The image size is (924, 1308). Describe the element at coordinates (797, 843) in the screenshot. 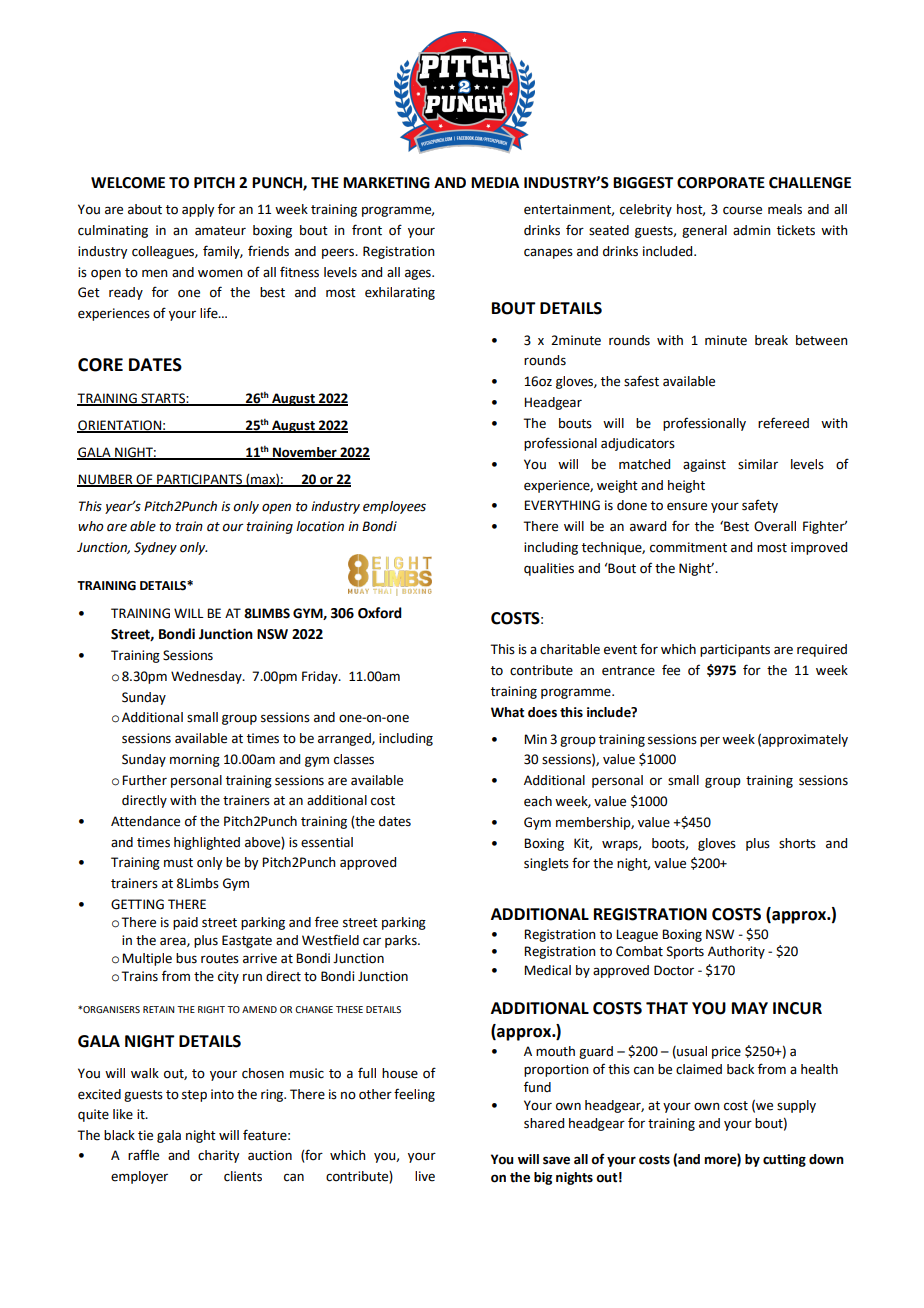

I see `shorts` at that location.
